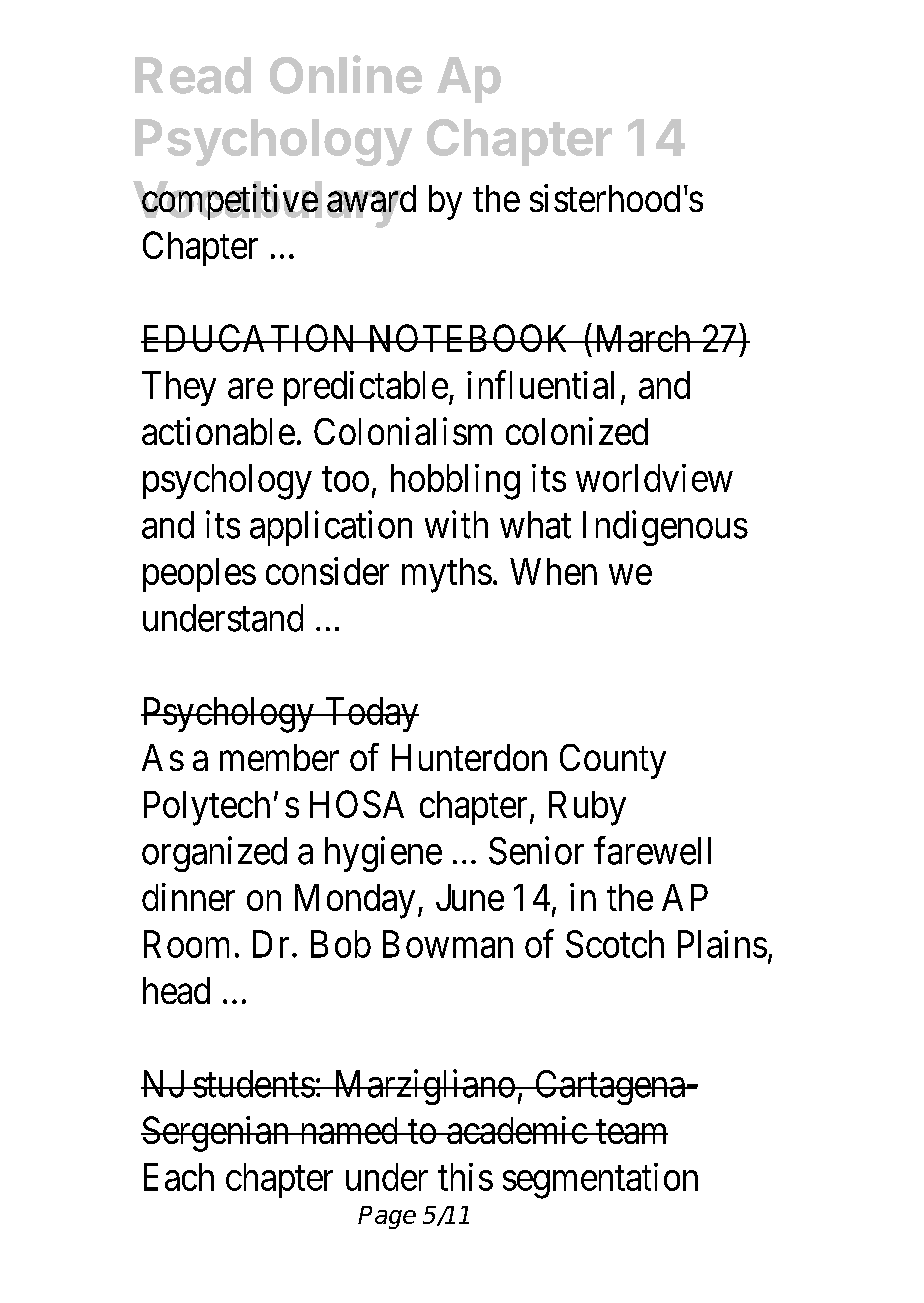  I want to click on colonized, so click(577, 431).
